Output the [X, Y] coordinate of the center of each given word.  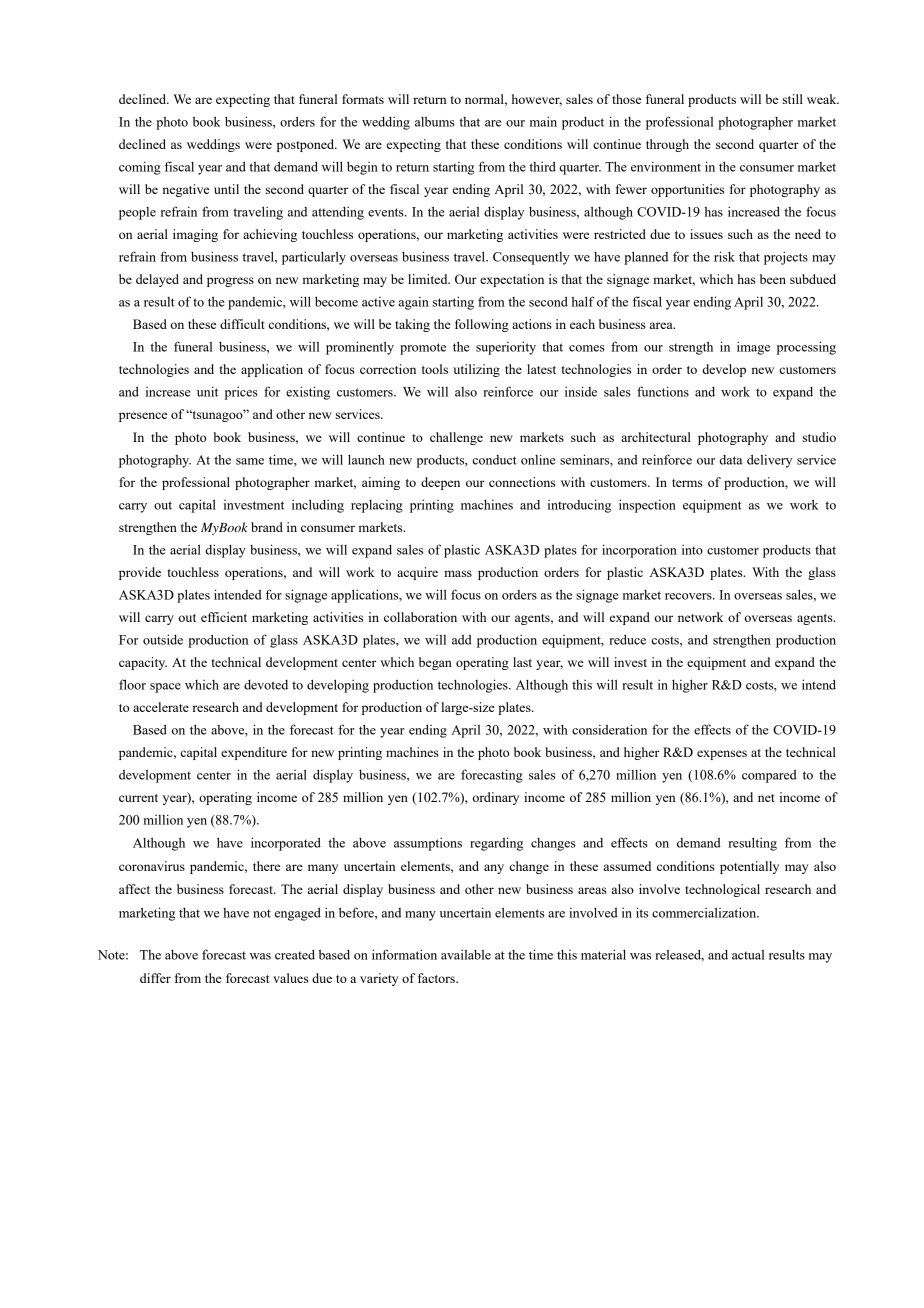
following [482, 325]
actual [748, 955]
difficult [242, 324]
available [466, 954]
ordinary [496, 798]
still [793, 99]
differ [155, 978]
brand [267, 527]
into [692, 549]
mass [458, 573]
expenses [722, 755]
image [753, 348]
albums [435, 121]
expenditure [254, 753]
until [226, 189]
